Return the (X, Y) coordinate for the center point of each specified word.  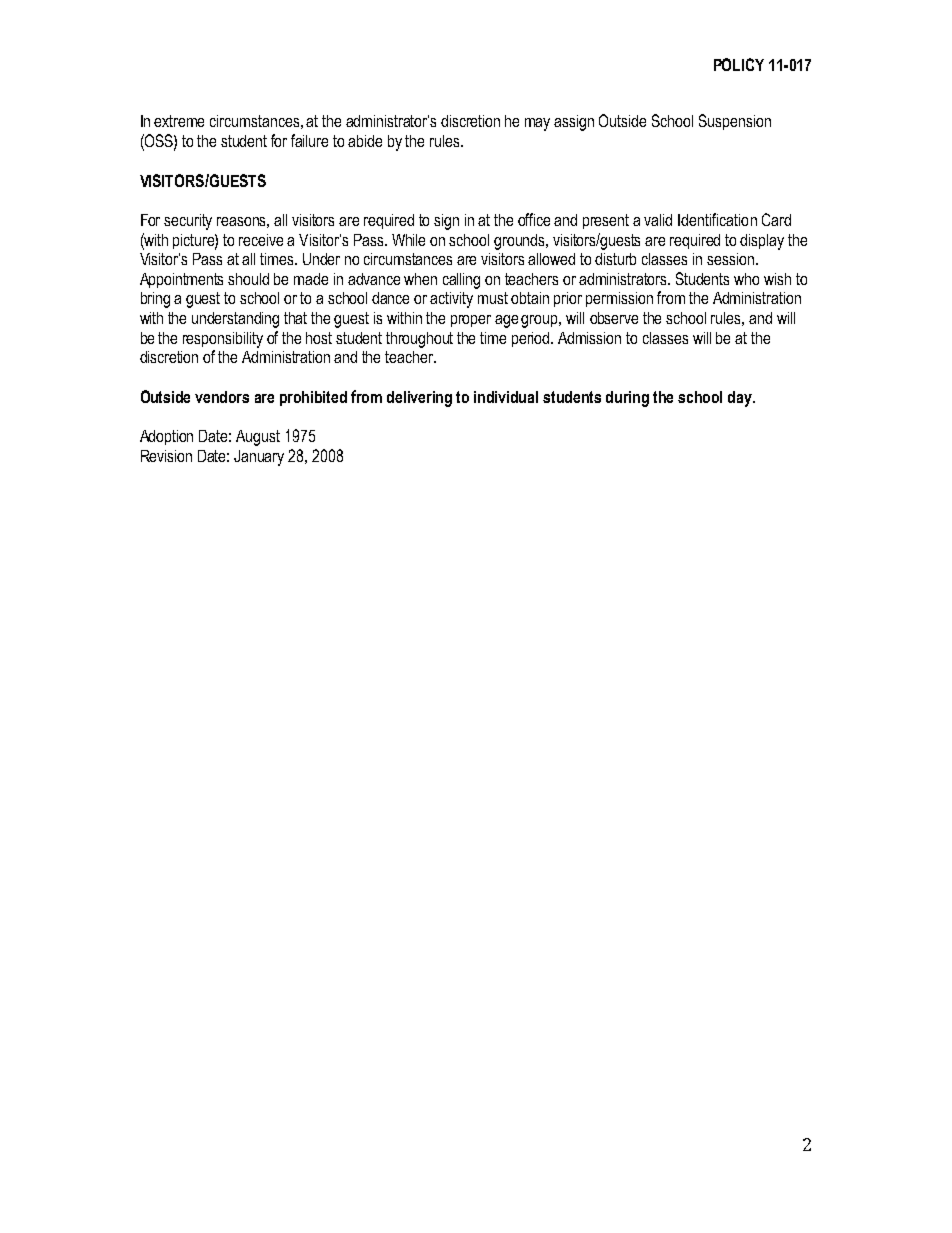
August (258, 438)
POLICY (739, 64)
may (537, 124)
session (732, 259)
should (248, 279)
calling (461, 281)
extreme (179, 121)
